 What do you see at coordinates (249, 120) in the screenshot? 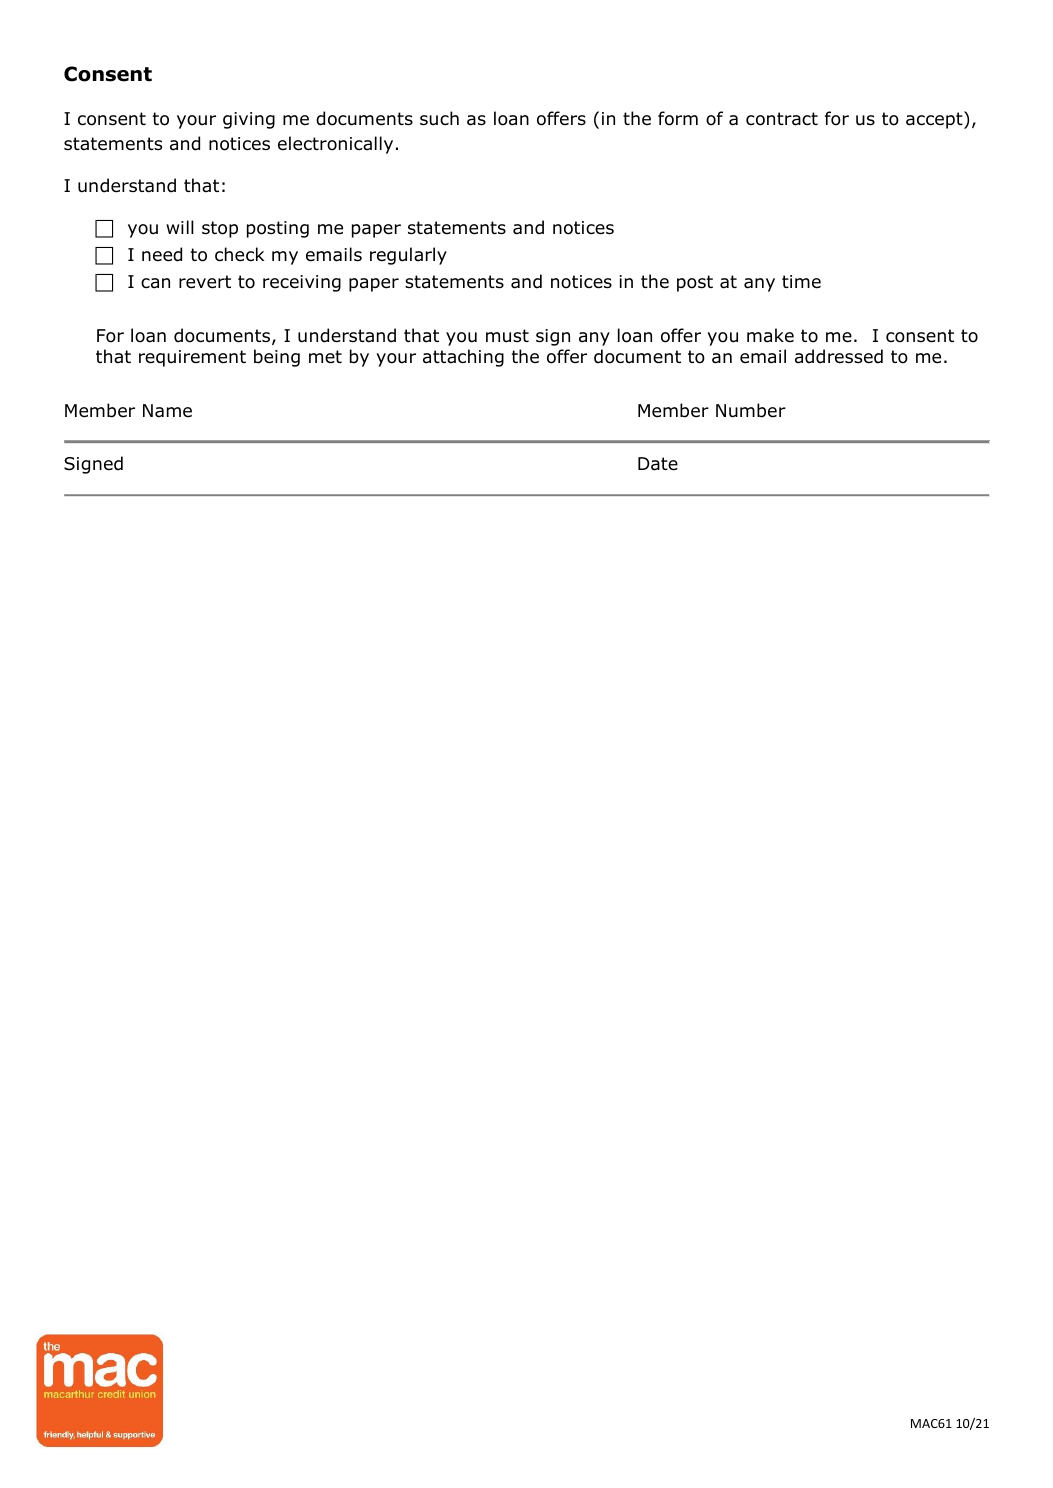
I see `giving` at bounding box center [249, 120].
